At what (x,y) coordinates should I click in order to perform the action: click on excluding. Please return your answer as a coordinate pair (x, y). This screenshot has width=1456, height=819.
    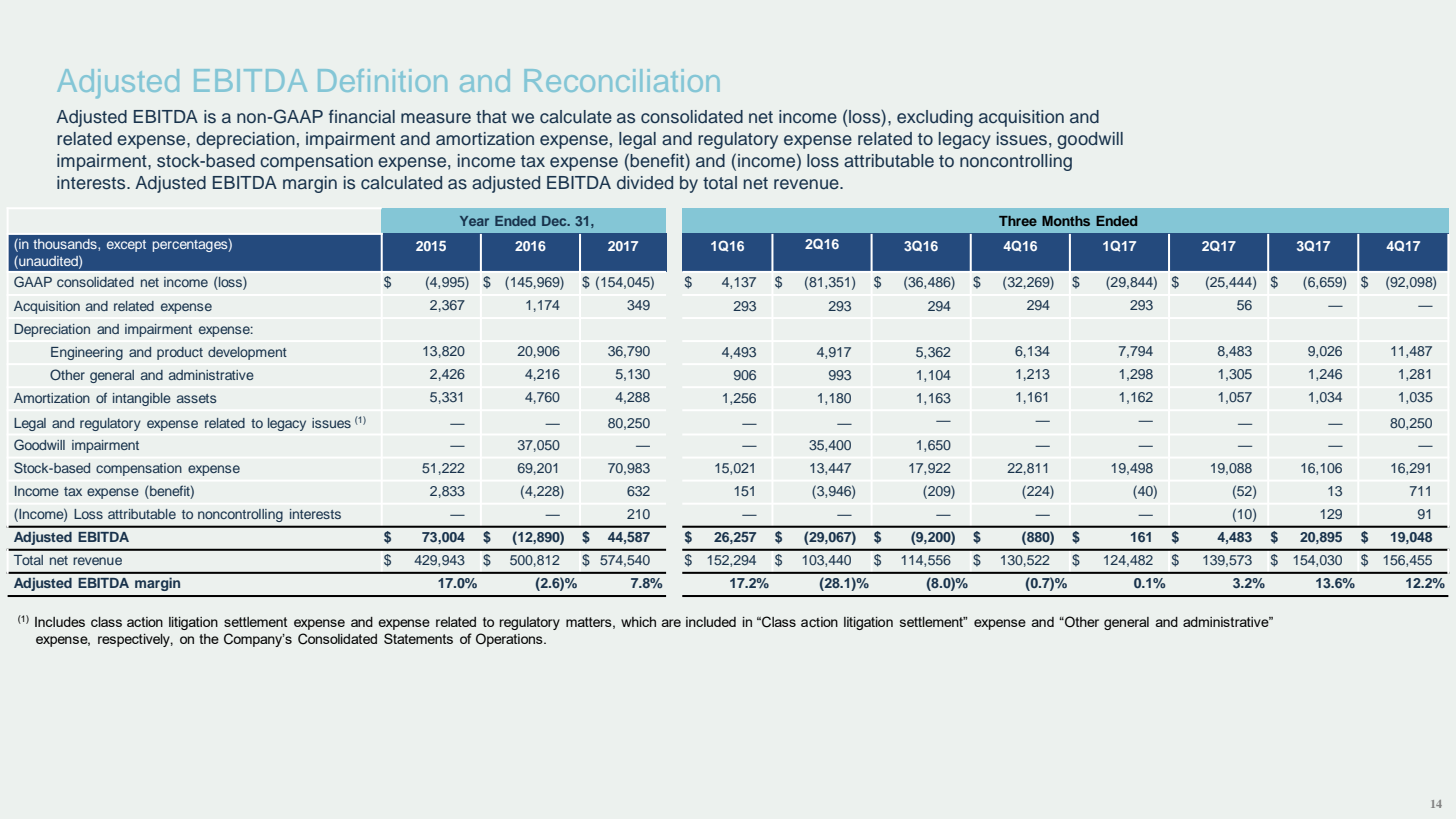
    Looking at the image, I should click on (935, 118).
